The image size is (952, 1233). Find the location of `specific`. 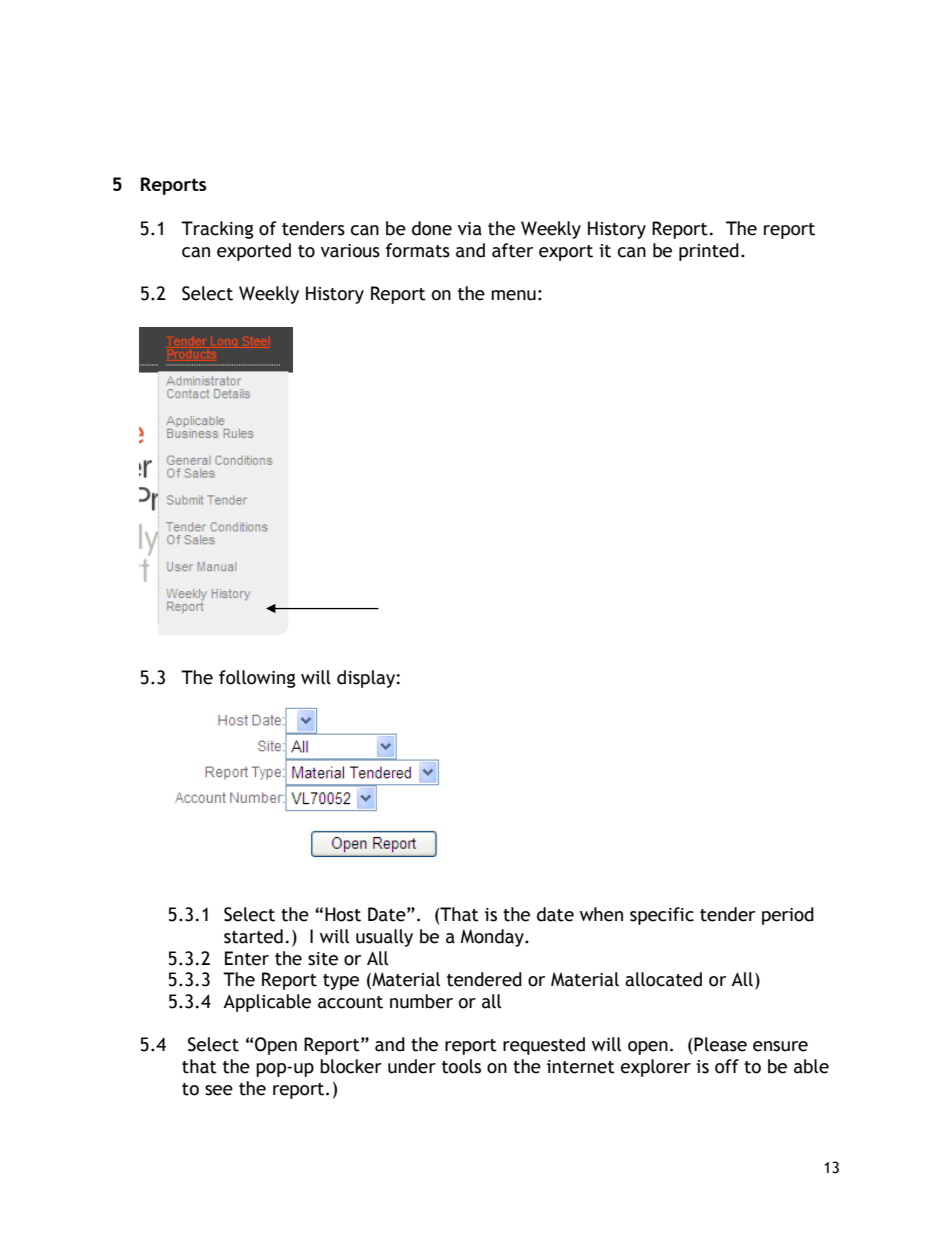

specific is located at coordinates (662, 916).
